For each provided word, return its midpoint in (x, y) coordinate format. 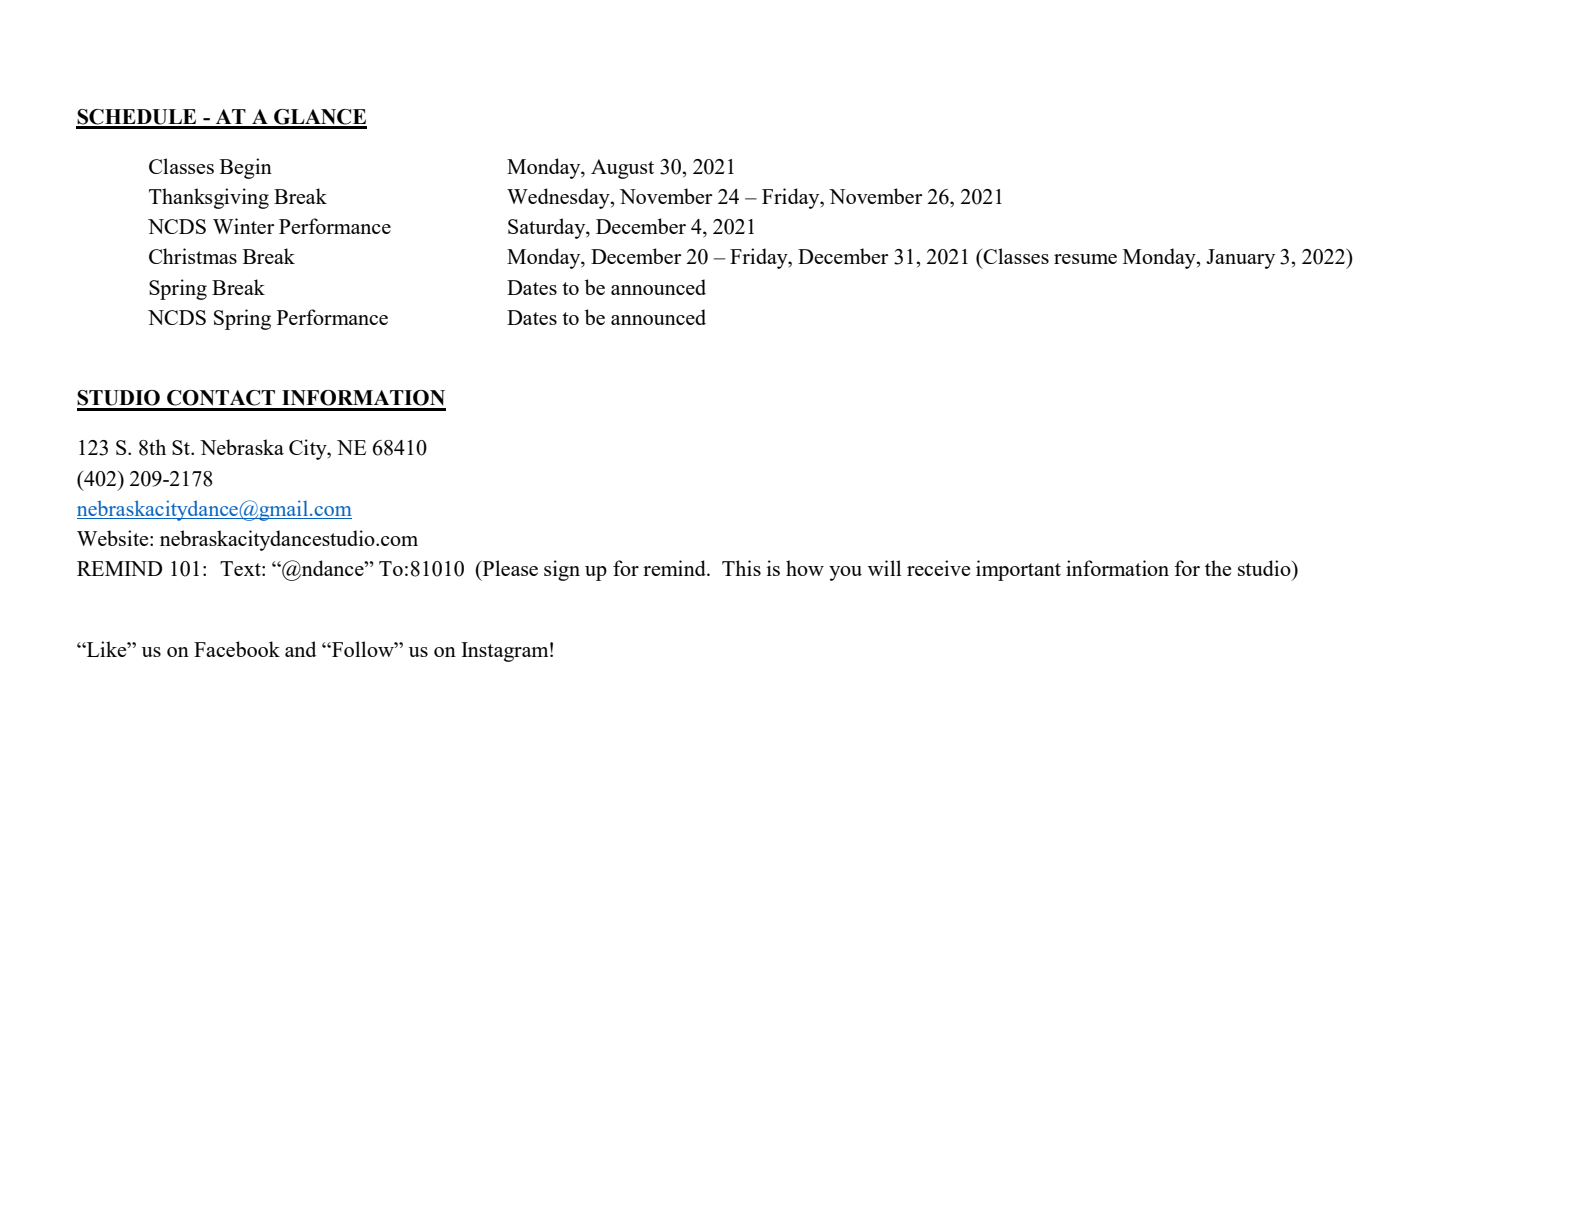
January (1240, 259)
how (805, 568)
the (1218, 568)
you (845, 573)
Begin (246, 168)
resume (1085, 259)
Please (509, 568)
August (622, 169)
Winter (243, 226)
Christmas (193, 256)
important (1018, 570)
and (300, 649)
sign (562, 570)
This (741, 568)
